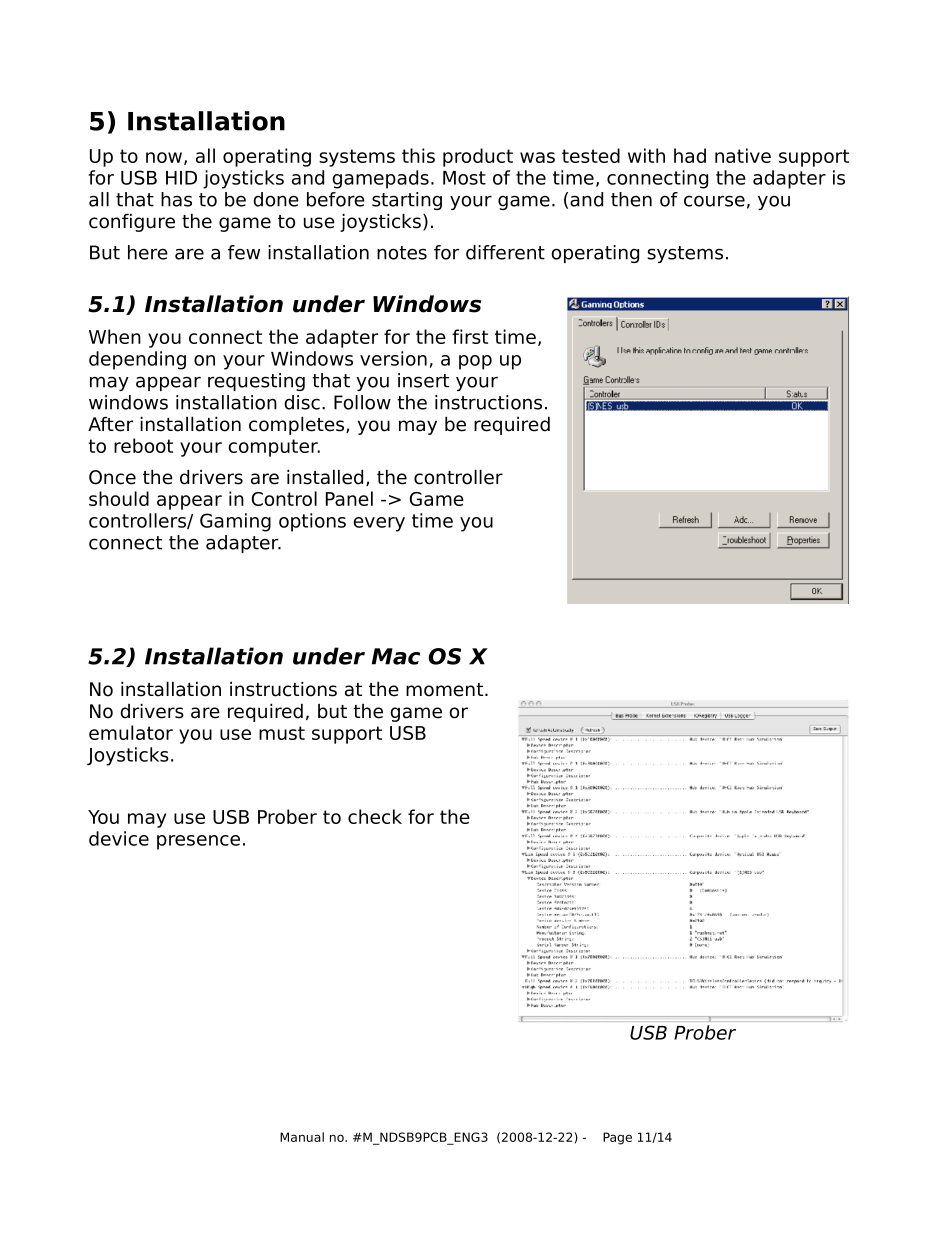 Image resolution: width=952 pixels, height=1233 pixels. Describe the element at coordinates (302, 1137) in the screenshot. I see `Manual` at that location.
